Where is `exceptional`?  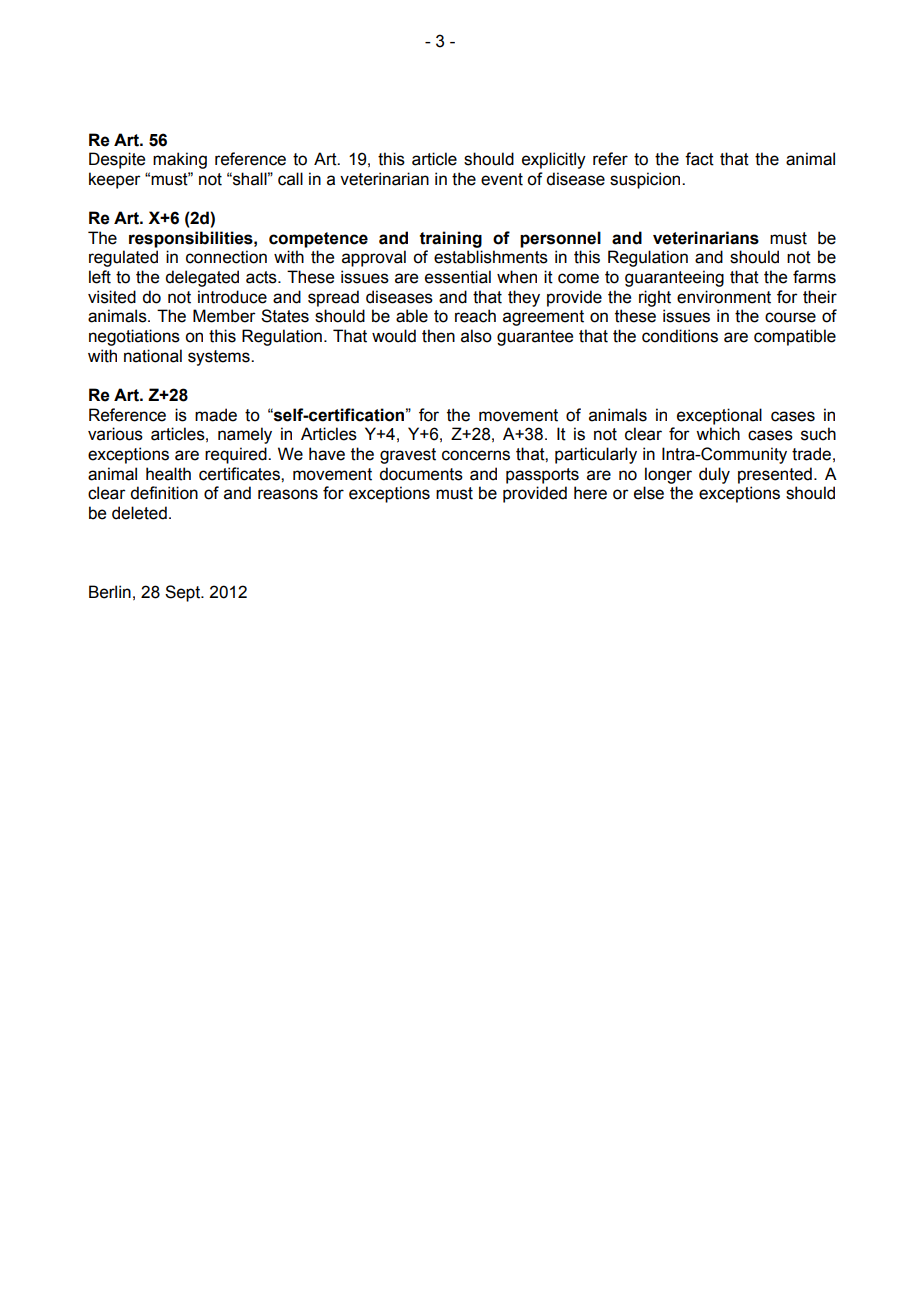
exceptional is located at coordinates (719, 416).
